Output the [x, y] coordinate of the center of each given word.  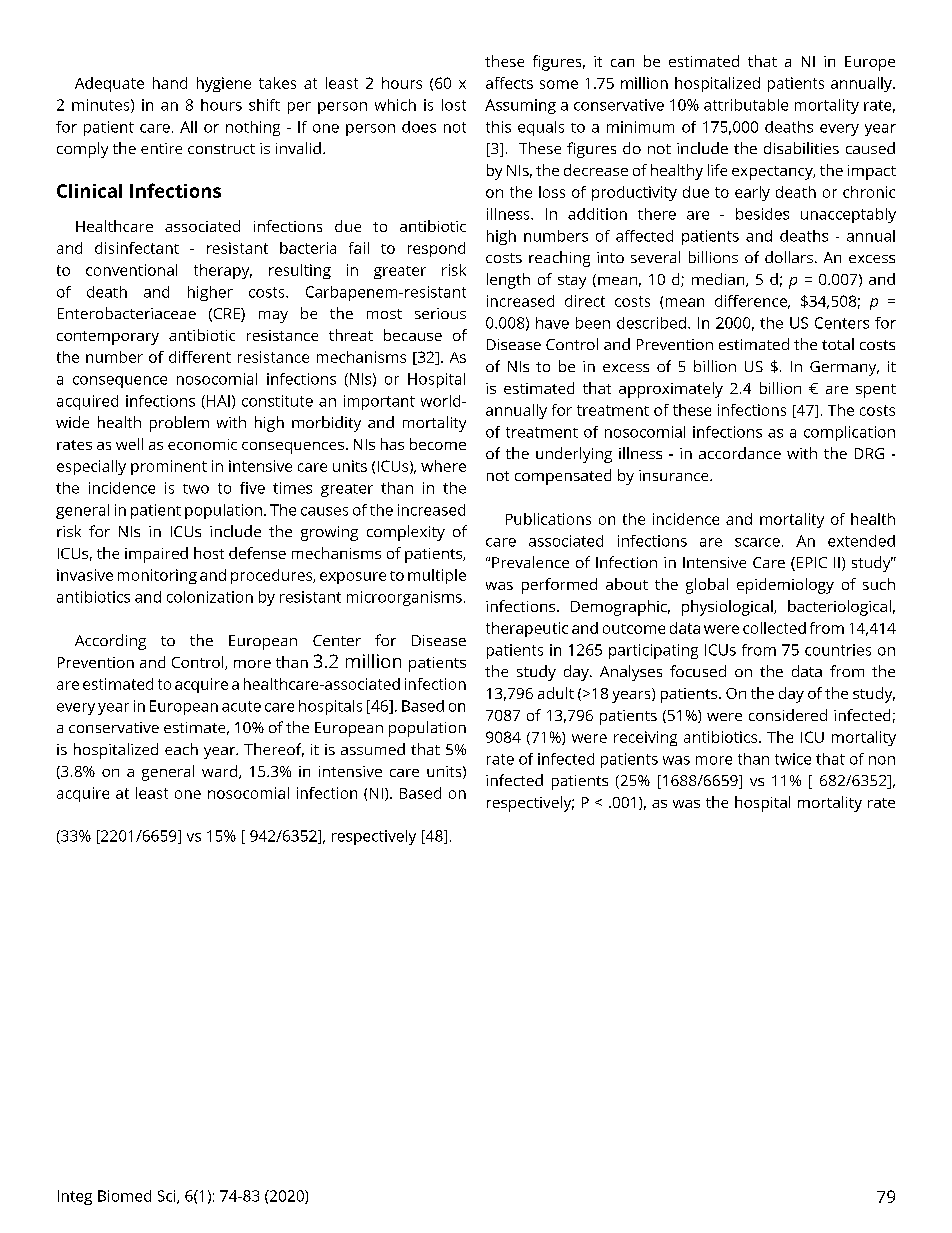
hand [170, 83]
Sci [168, 1197]
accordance [740, 453]
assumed [373, 749]
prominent [169, 467]
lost [454, 105]
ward [221, 772]
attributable [746, 105]
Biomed [124, 1196]
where [443, 466]
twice [793, 759]
